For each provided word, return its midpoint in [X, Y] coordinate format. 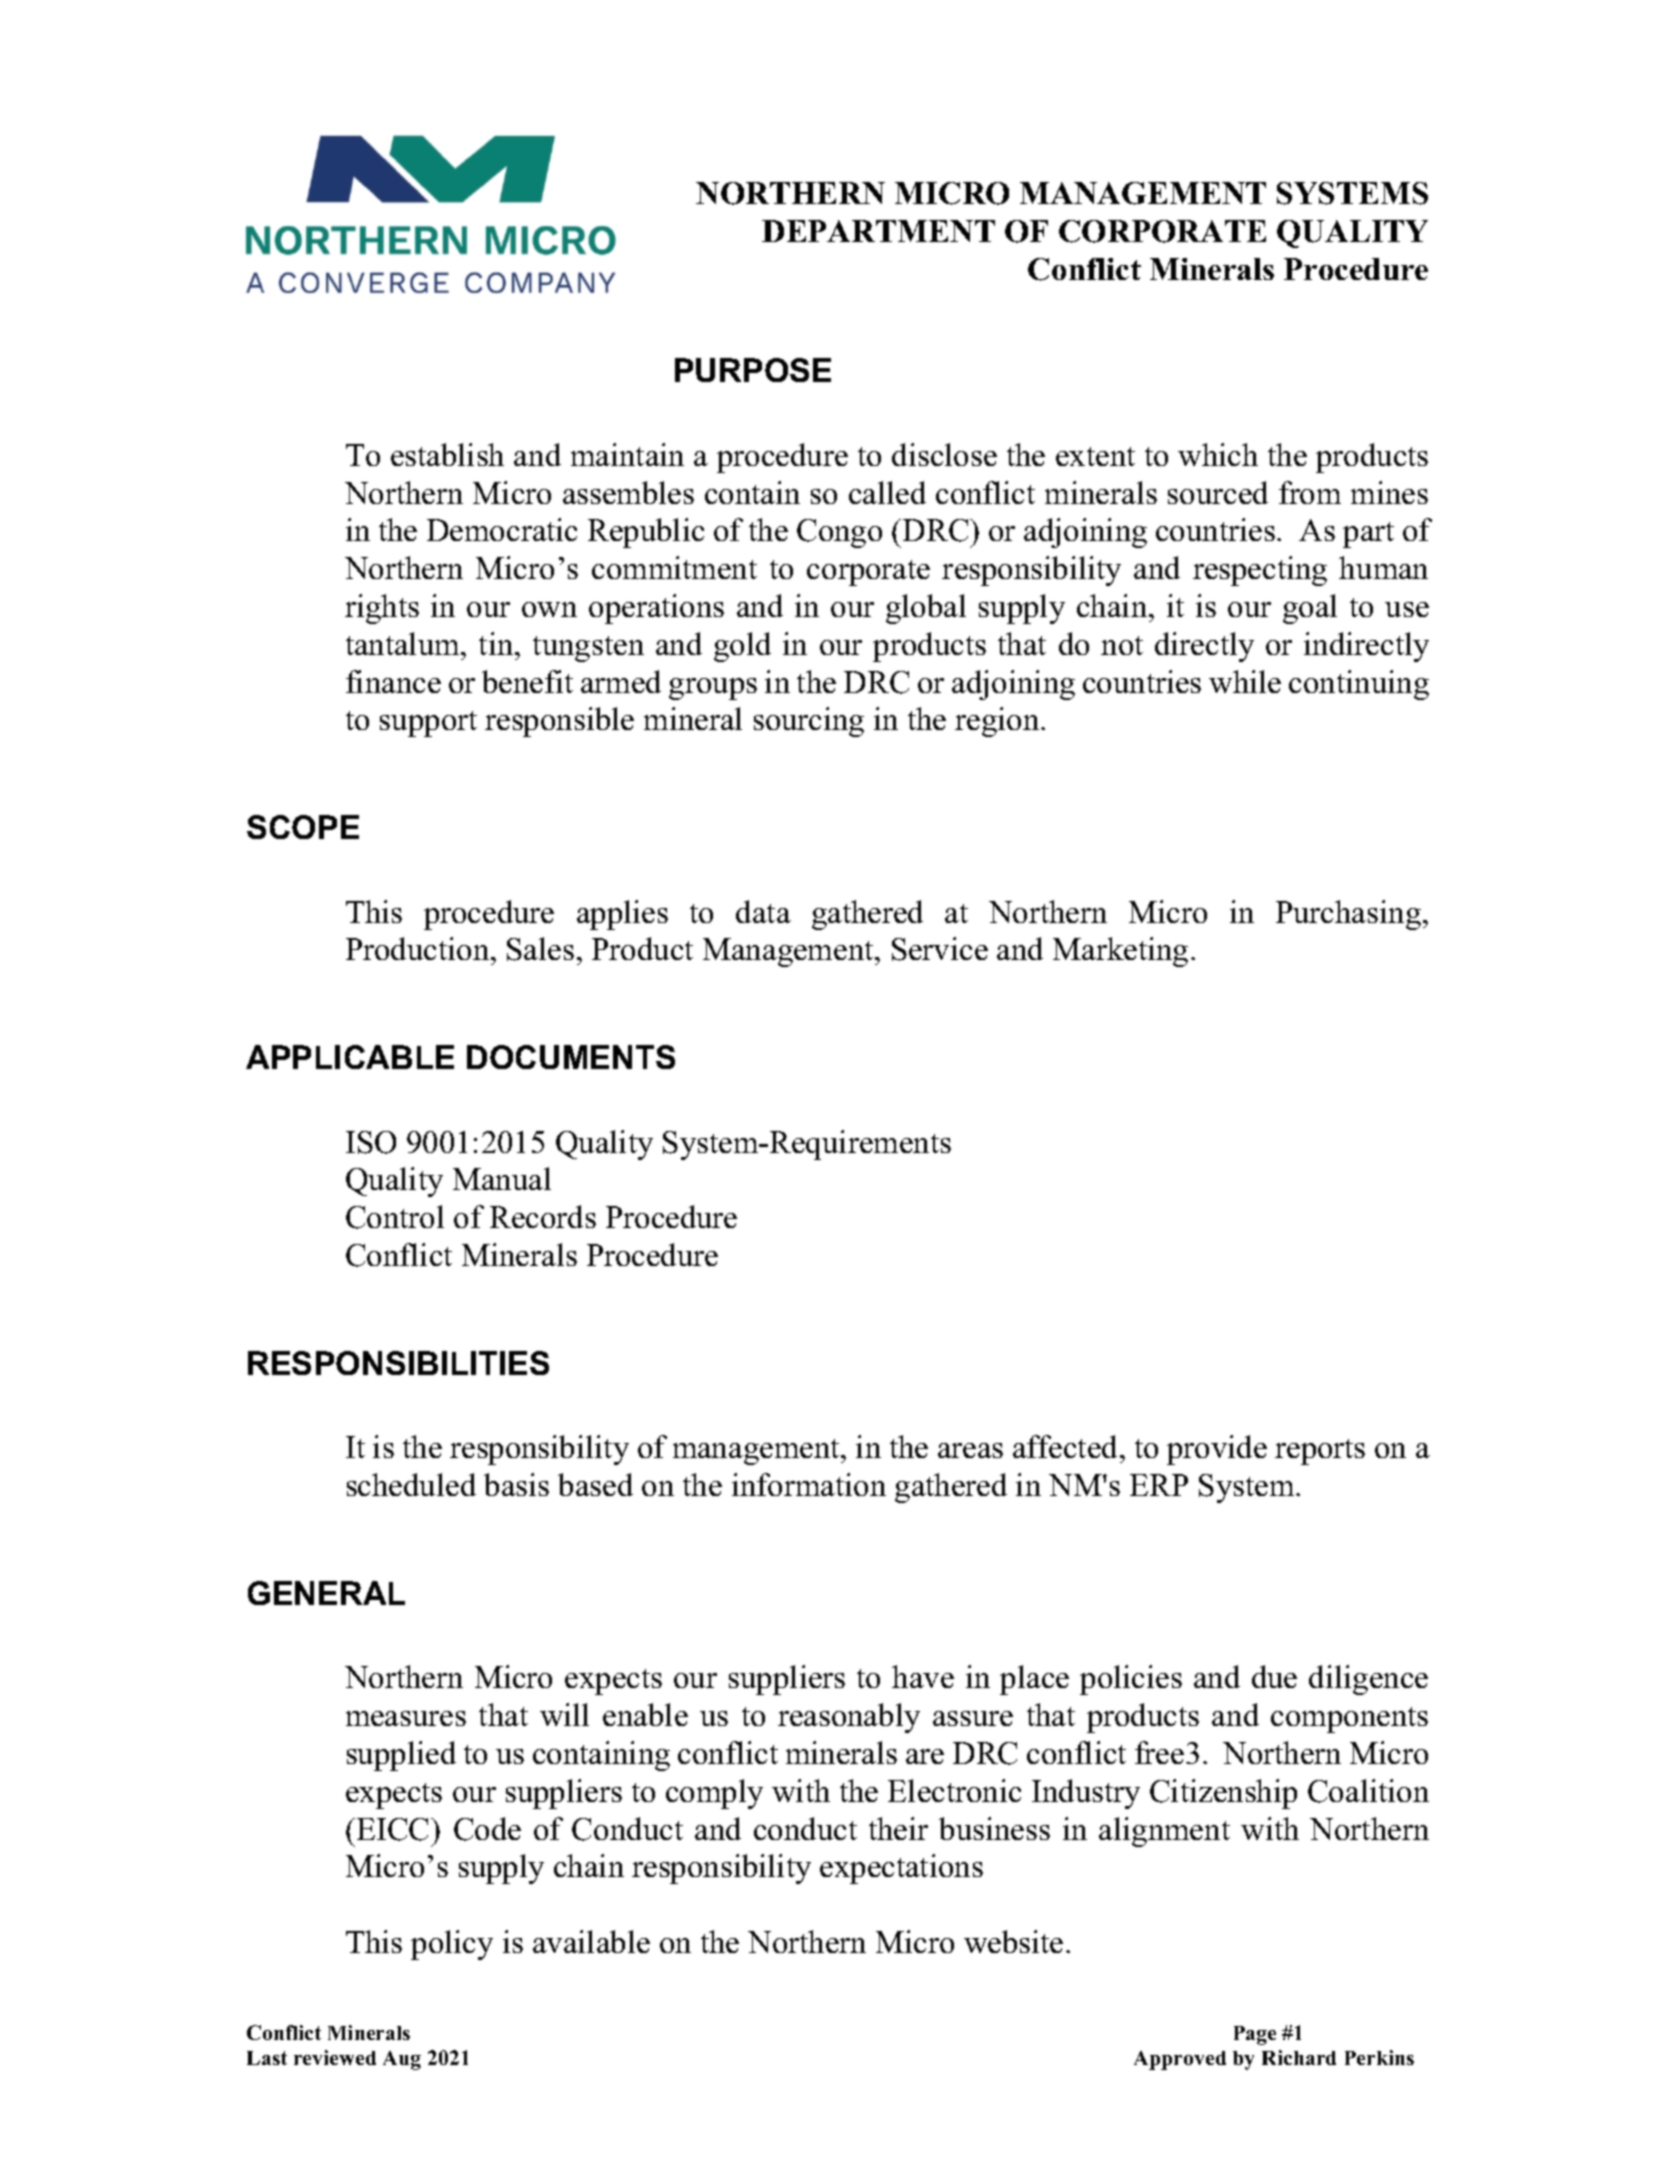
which [1218, 454]
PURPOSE [753, 370]
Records [543, 1216]
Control [395, 1217]
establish [447, 454]
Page [1255, 2035]
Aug [402, 2060]
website [1013, 1941]
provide [1217, 1450]
